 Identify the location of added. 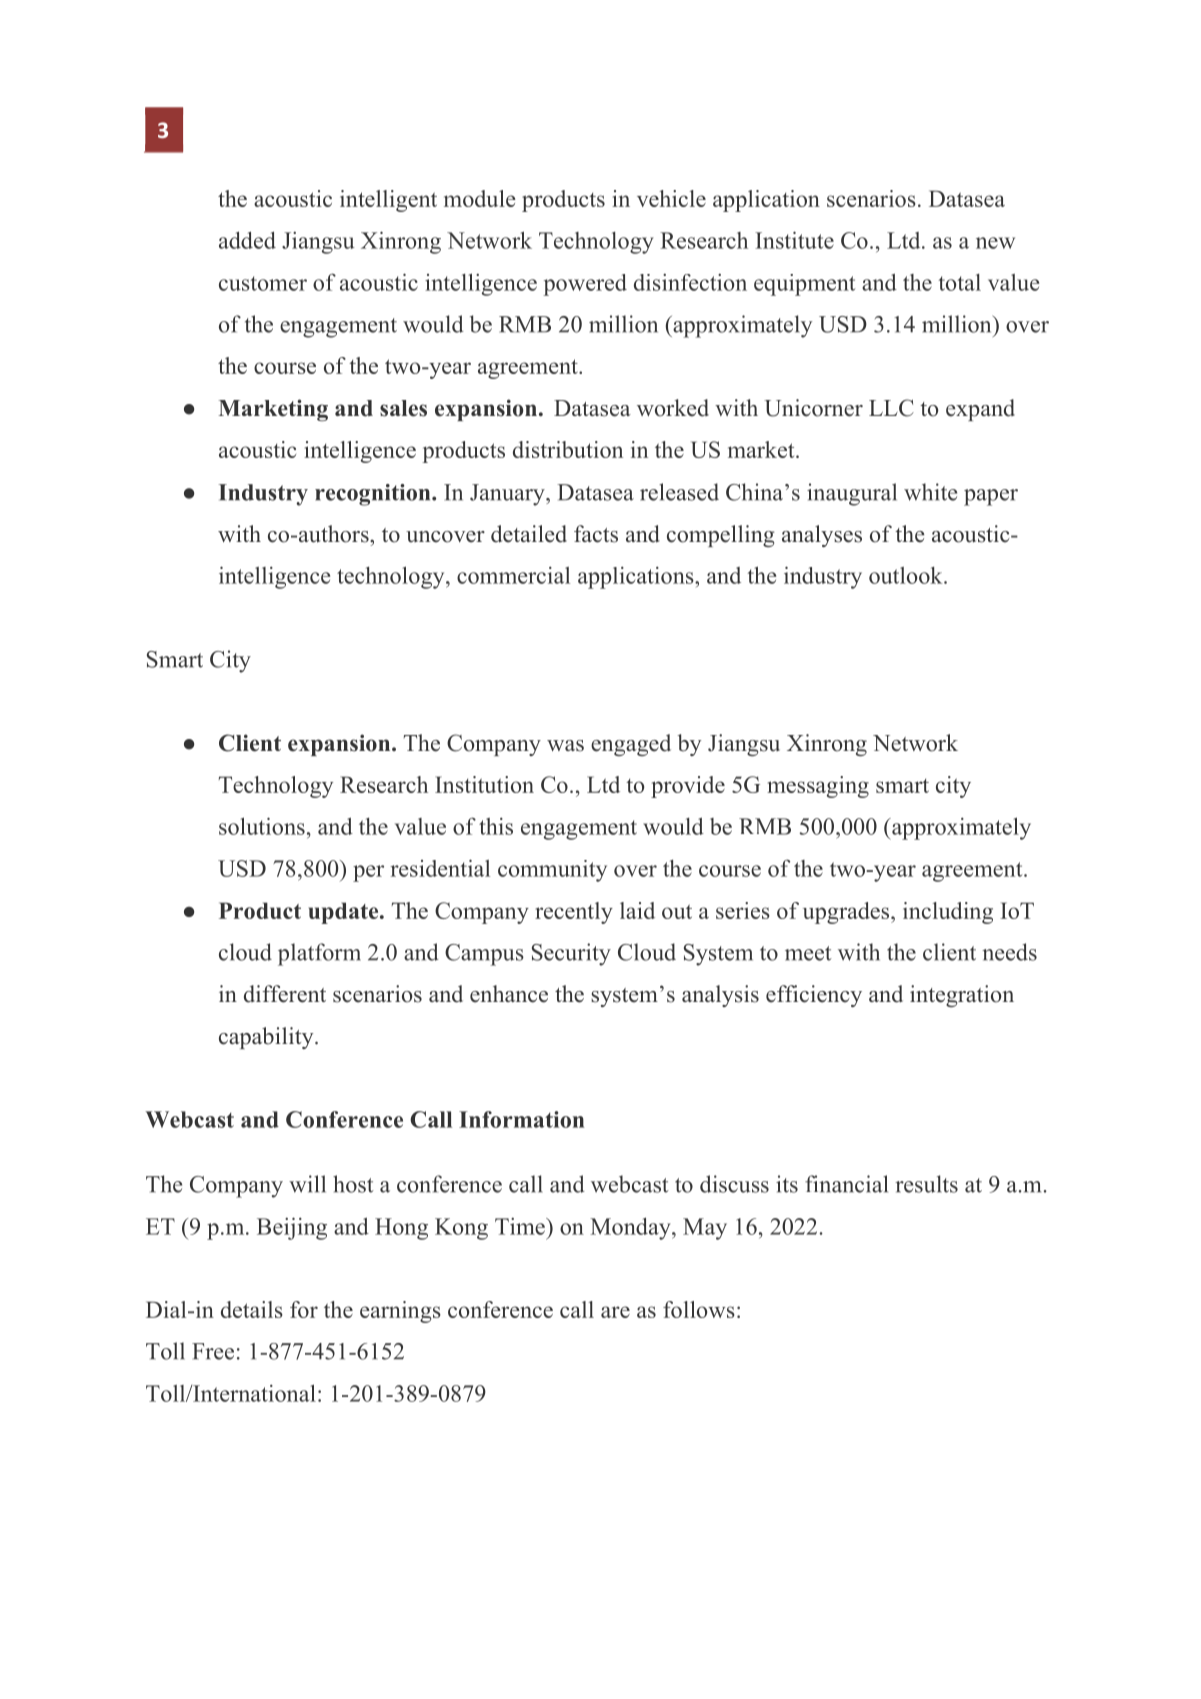
(247, 240).
